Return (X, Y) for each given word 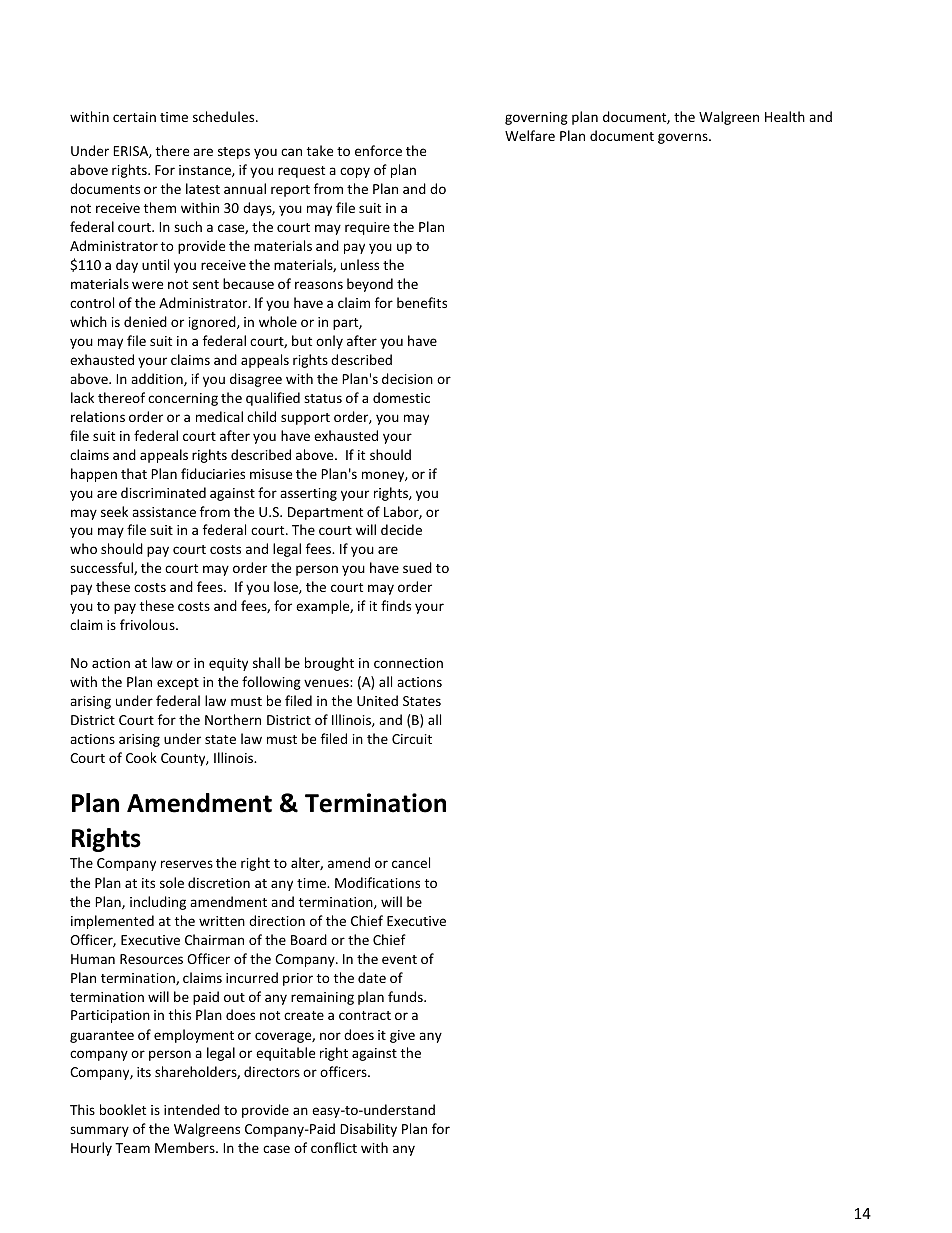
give (402, 1036)
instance (206, 171)
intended (192, 1109)
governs (684, 138)
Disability (368, 1130)
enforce (378, 150)
